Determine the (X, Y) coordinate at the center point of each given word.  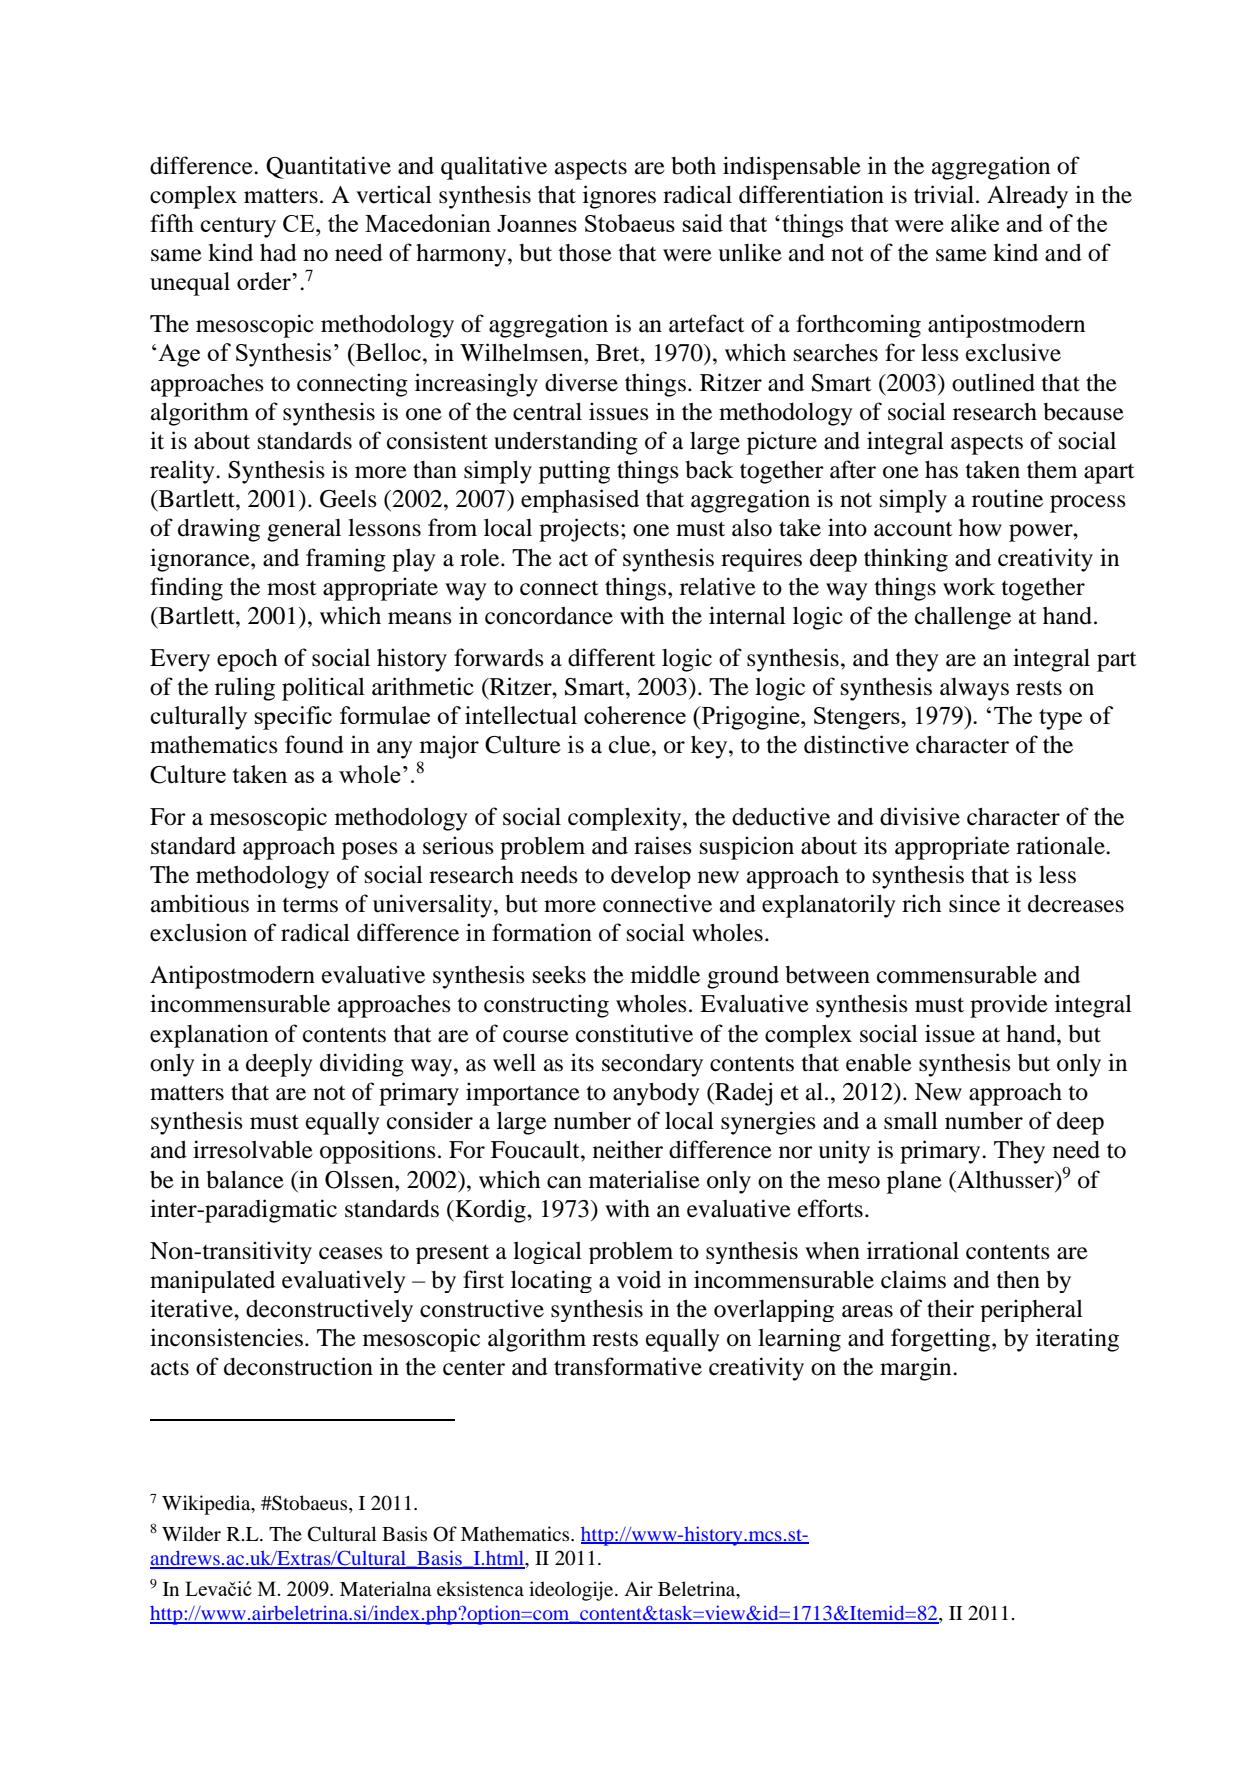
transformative (628, 1366)
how (980, 528)
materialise (644, 1179)
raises (663, 845)
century (238, 227)
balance (245, 1179)
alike (975, 223)
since (974, 903)
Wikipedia (207, 1505)
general (304, 530)
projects (579, 530)
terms (310, 905)
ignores (619, 197)
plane (914, 1182)
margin (917, 1369)
